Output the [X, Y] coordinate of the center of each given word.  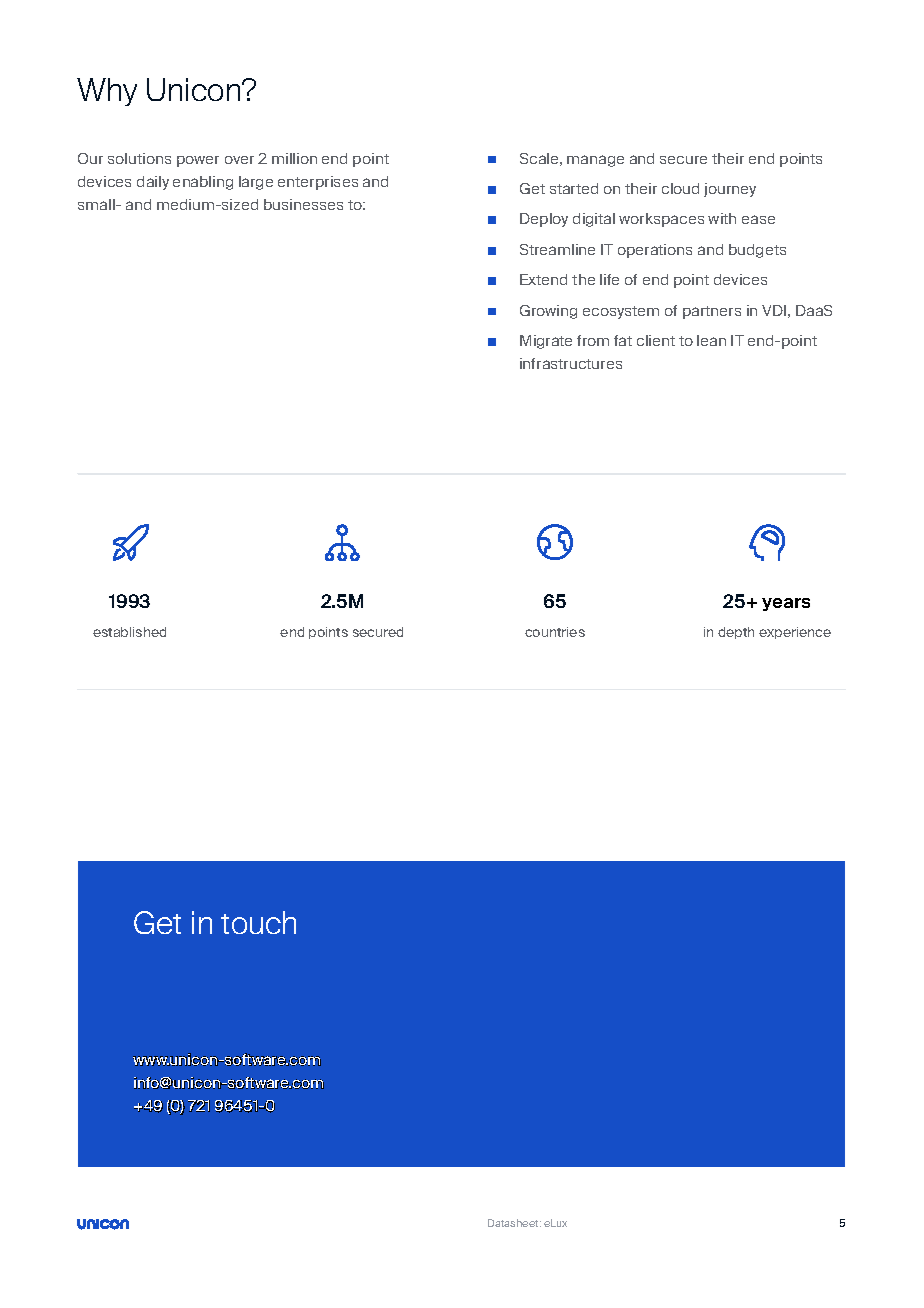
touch [258, 922]
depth [736, 633]
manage [595, 161]
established [129, 632]
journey [730, 190]
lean [711, 340]
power [198, 161]
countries [555, 632]
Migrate [546, 342]
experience [795, 633]
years [786, 604]
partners [712, 312]
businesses [303, 204]
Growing [548, 312]
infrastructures [571, 363]
